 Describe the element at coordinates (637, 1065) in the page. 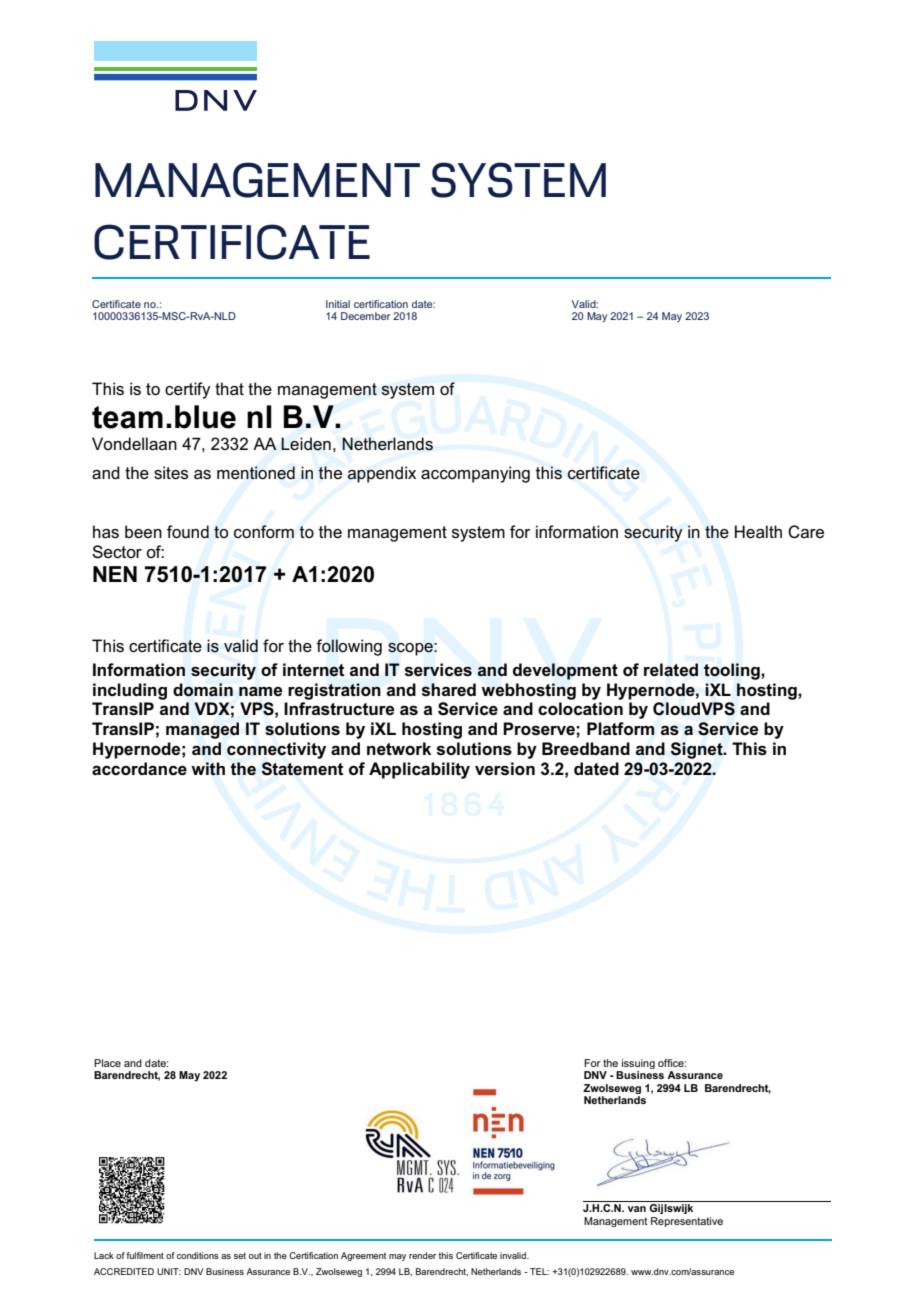

I see `issuing` at that location.
